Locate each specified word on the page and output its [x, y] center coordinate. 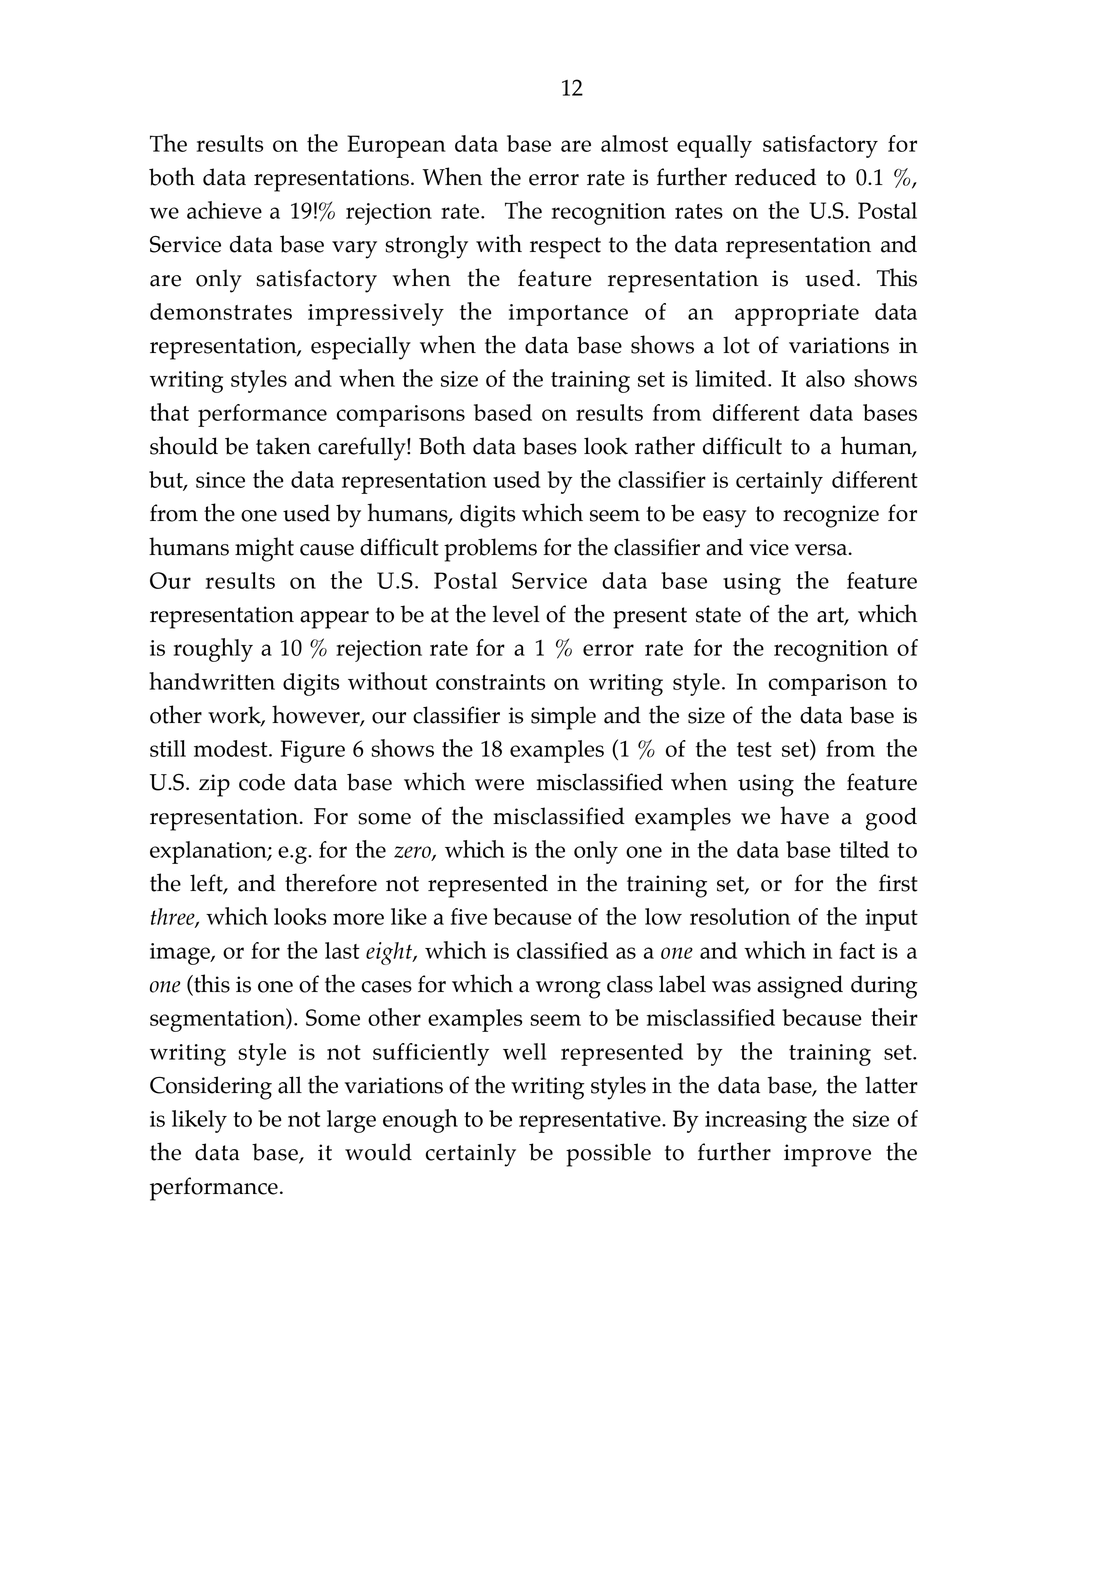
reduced [775, 177]
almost [634, 143]
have [804, 815]
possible [608, 1155]
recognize [831, 516]
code [262, 782]
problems [490, 550]
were [499, 785]
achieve [224, 210]
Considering [211, 1088]
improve [827, 1155]
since [220, 480]
